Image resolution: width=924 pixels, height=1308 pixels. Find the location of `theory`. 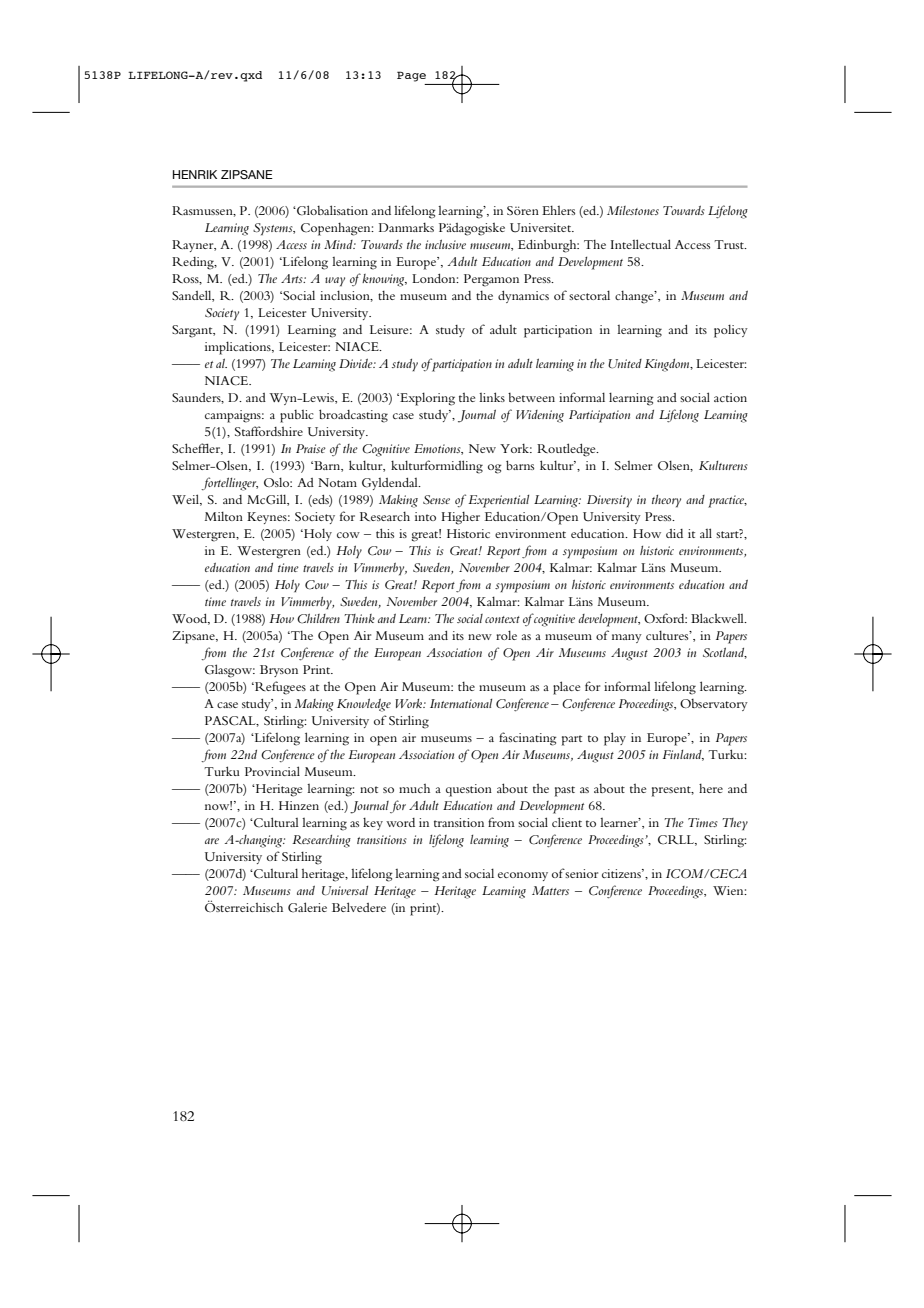

theory is located at coordinates (666, 501).
